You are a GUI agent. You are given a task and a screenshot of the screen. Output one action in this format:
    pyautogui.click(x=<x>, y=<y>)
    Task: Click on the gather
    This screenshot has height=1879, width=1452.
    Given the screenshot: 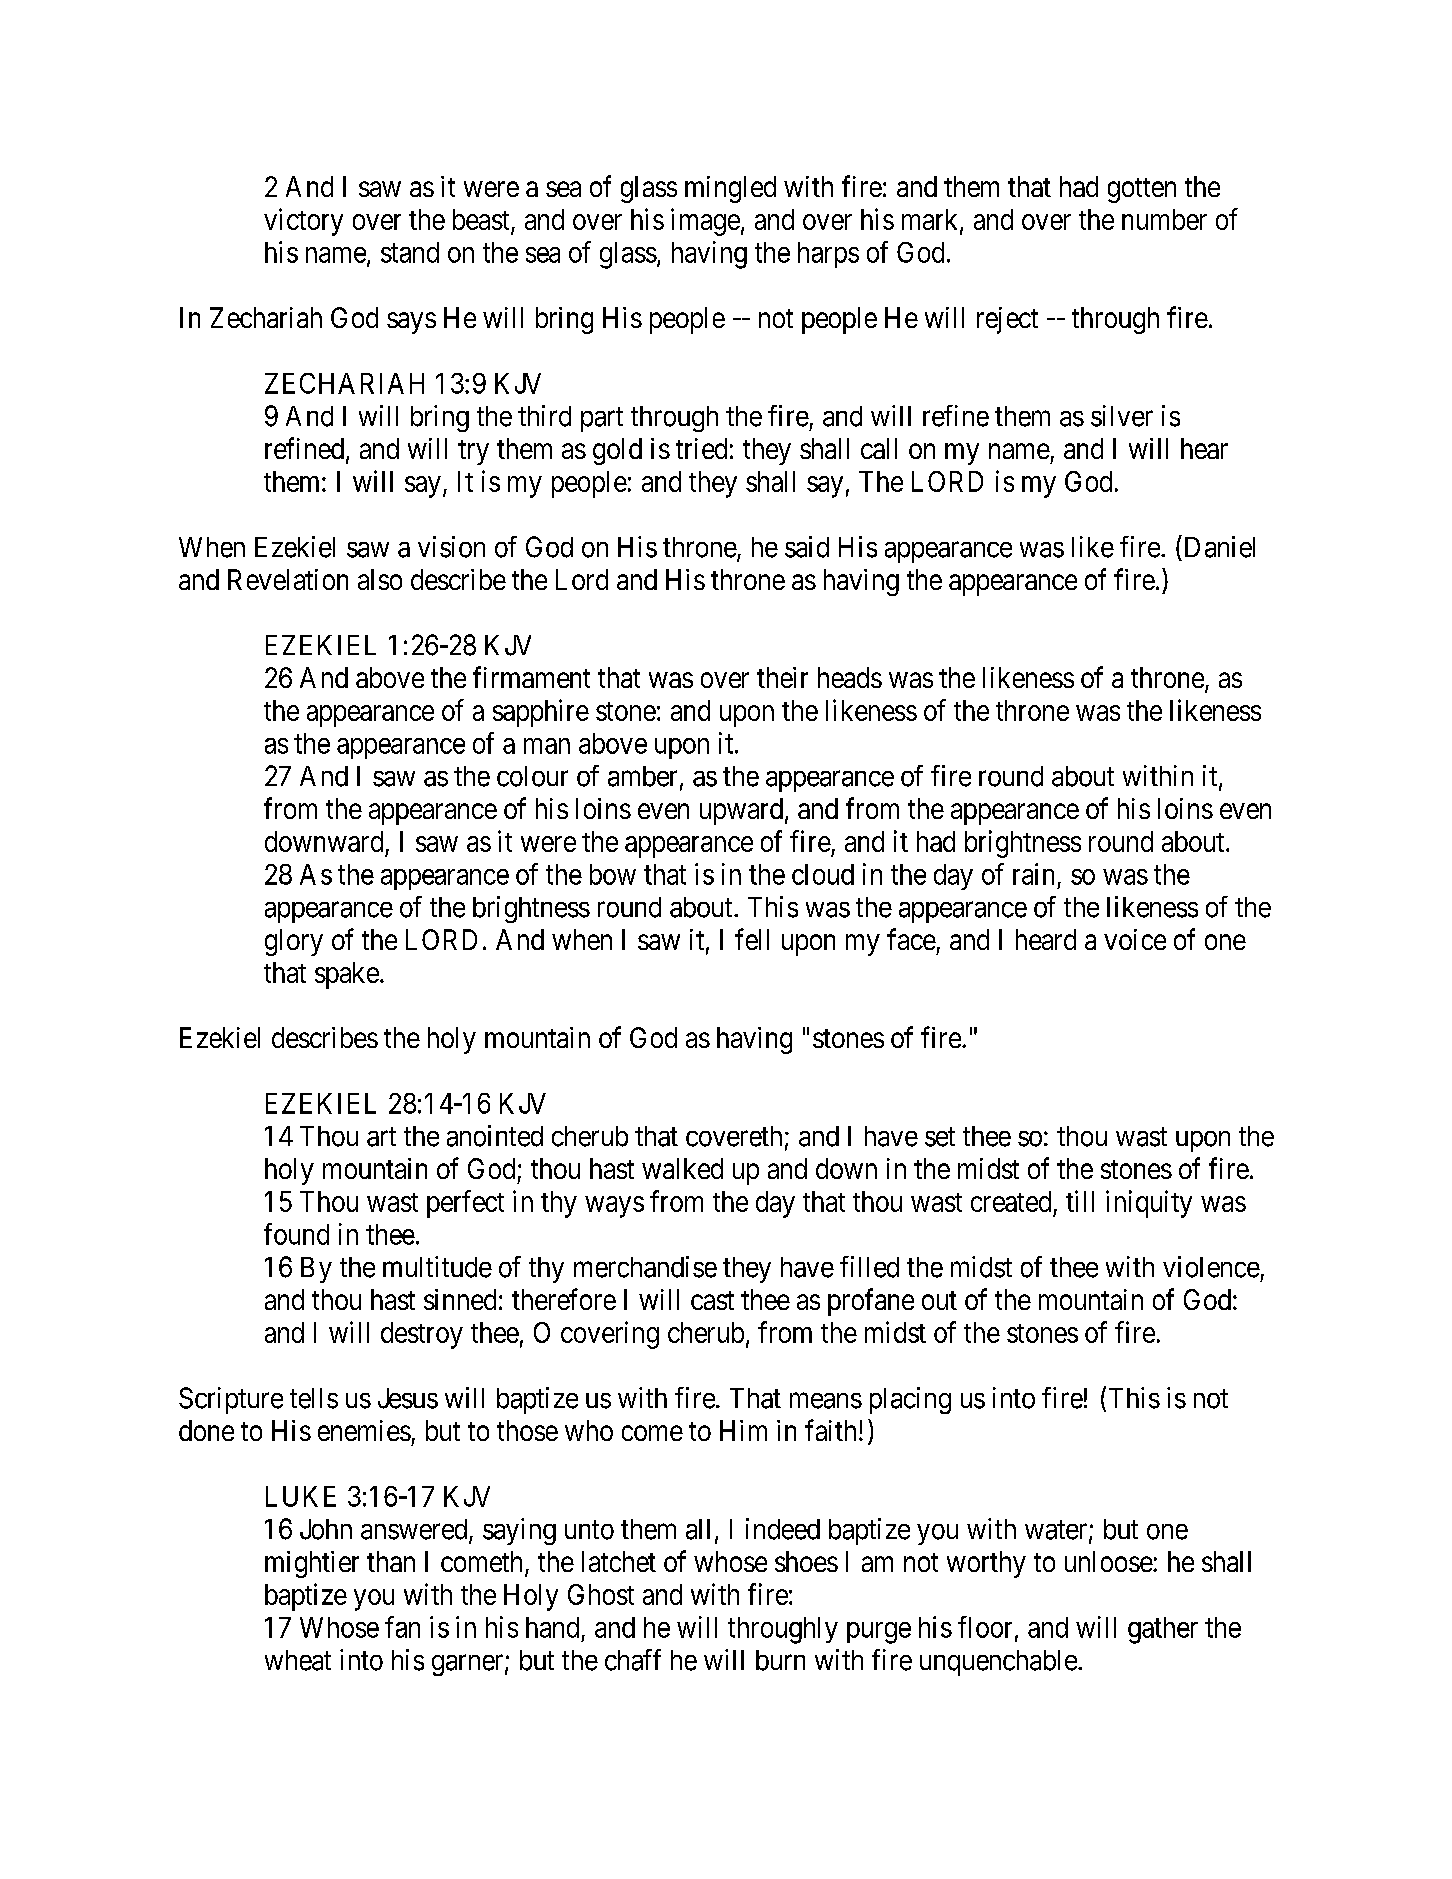 What is the action you would take?
    pyautogui.click(x=1163, y=1630)
